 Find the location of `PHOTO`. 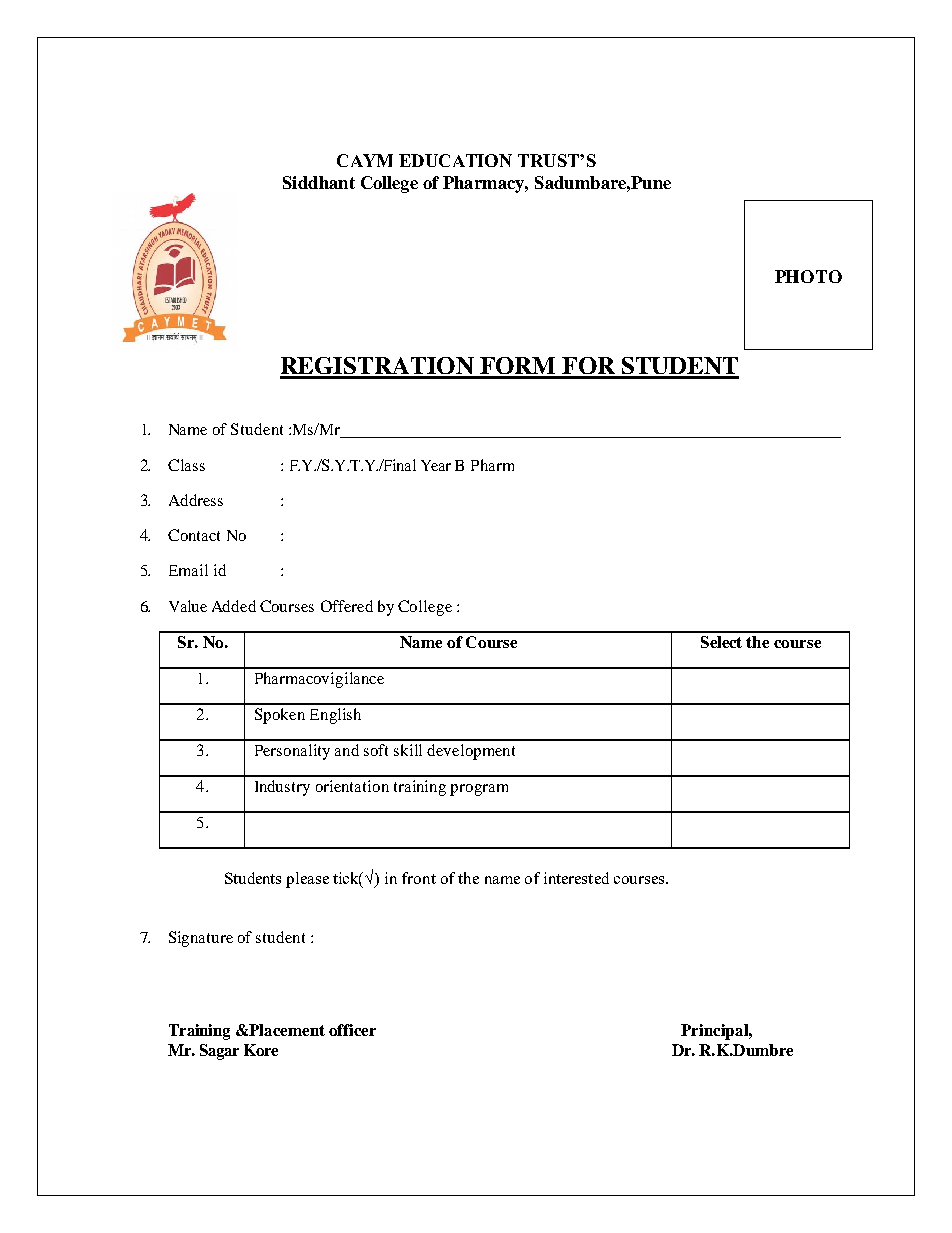

PHOTO is located at coordinates (808, 276).
